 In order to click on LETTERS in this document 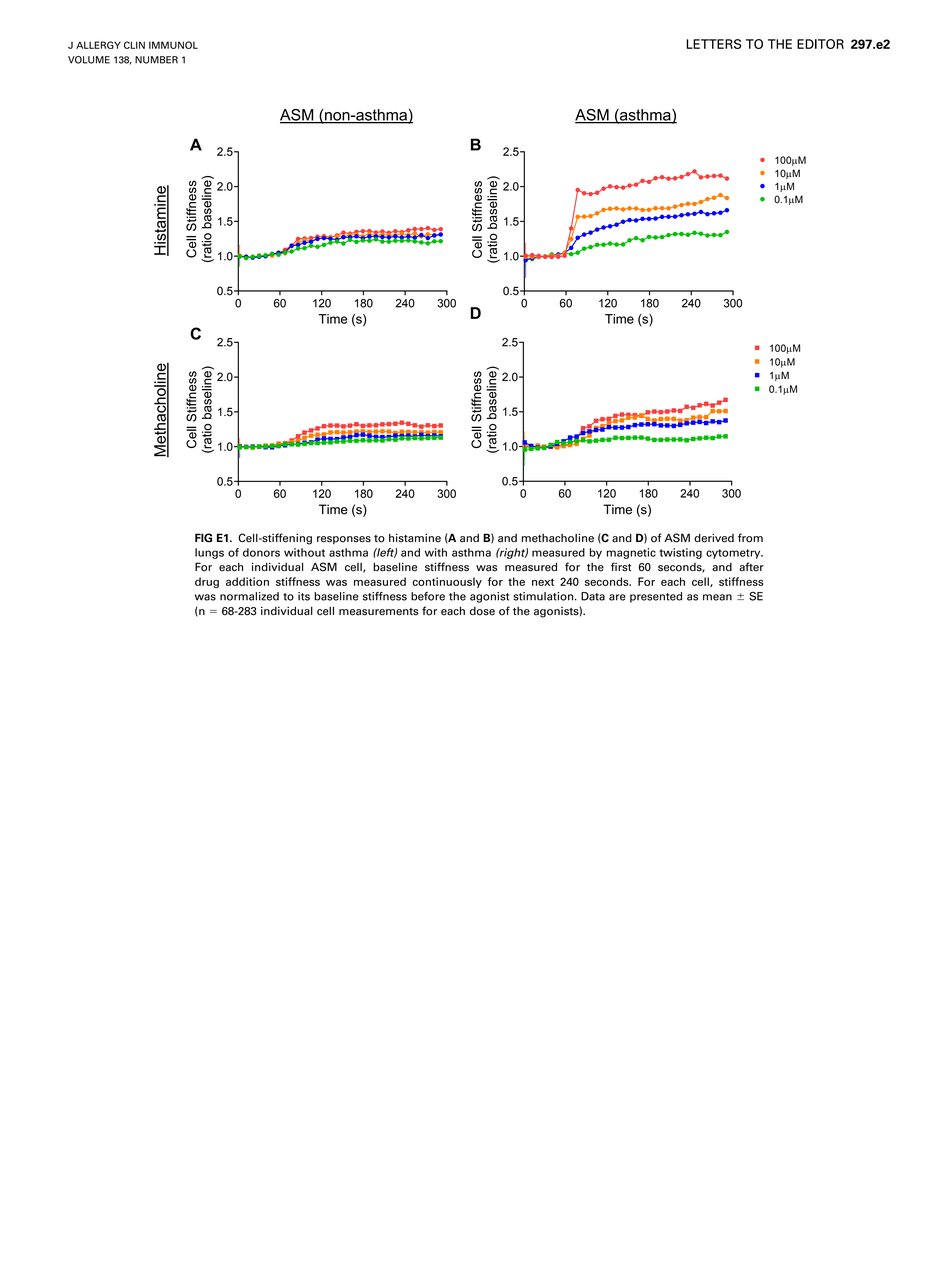, I will do `click(713, 44)`.
